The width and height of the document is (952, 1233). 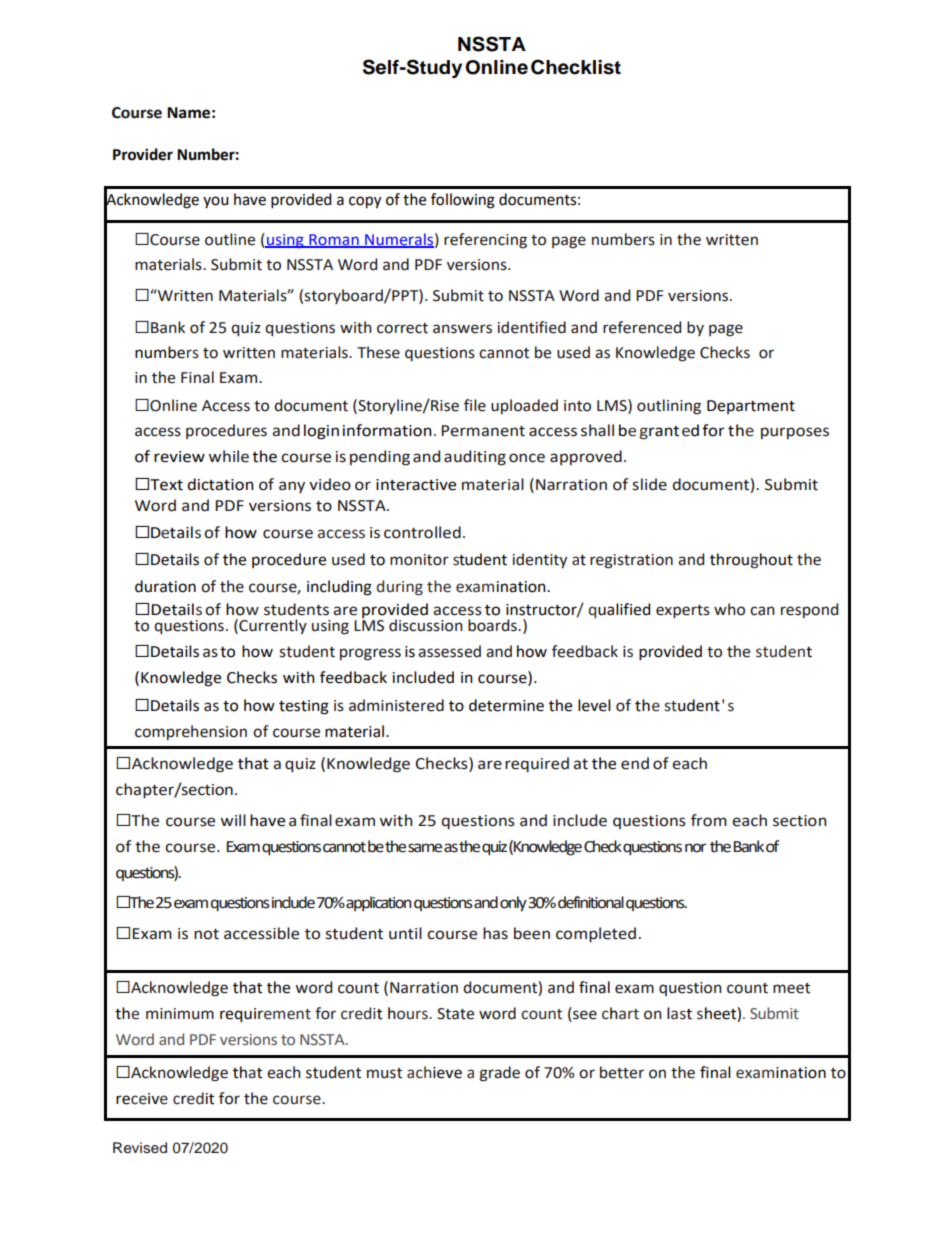 What do you see at coordinates (142, 1099) in the document?
I see `receive` at bounding box center [142, 1099].
